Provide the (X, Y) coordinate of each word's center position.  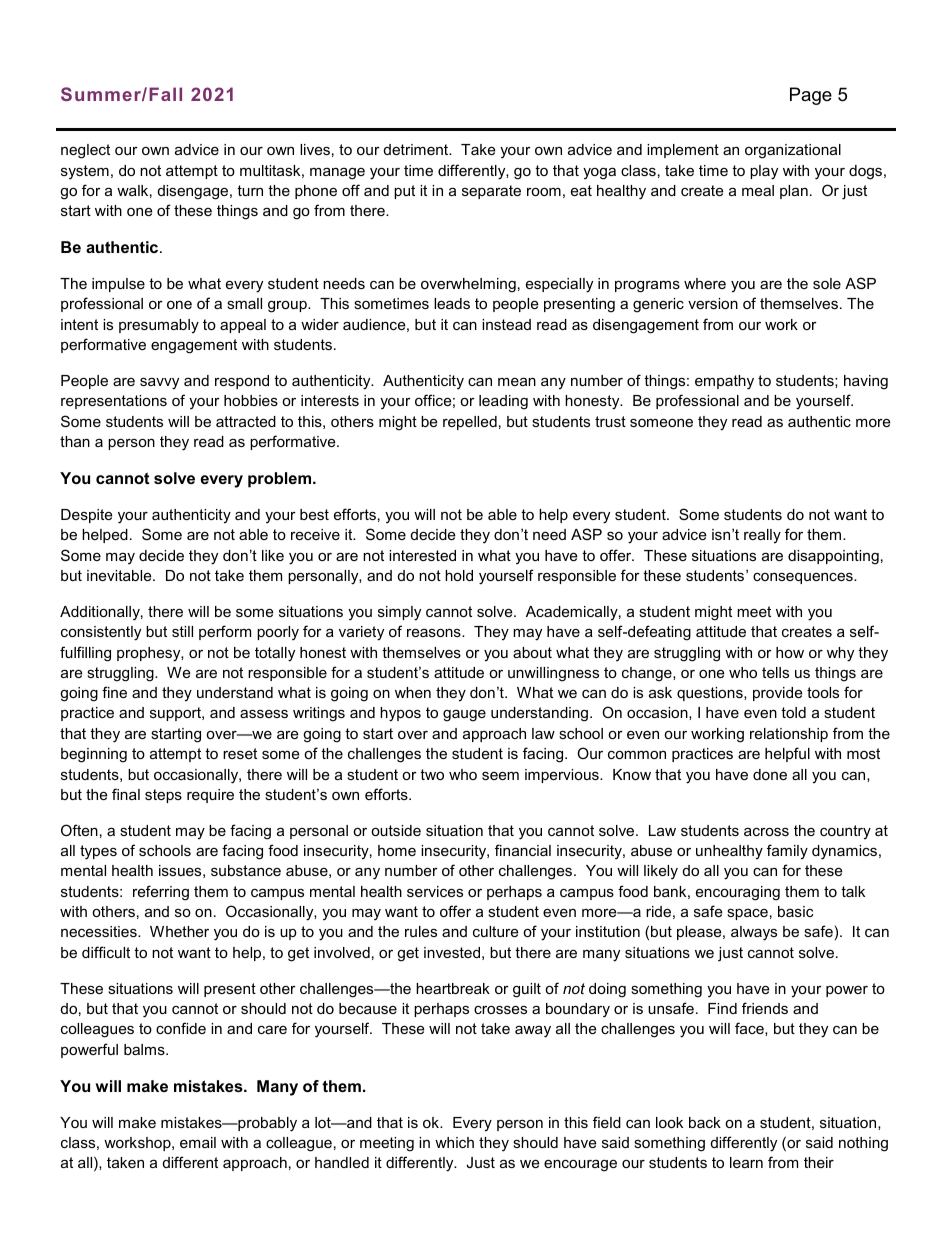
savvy (159, 383)
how (790, 652)
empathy (724, 382)
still (182, 631)
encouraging (738, 893)
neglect (85, 151)
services (435, 891)
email (198, 1142)
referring (161, 893)
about (532, 652)
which (454, 1142)
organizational (793, 151)
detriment (417, 149)
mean (517, 381)
